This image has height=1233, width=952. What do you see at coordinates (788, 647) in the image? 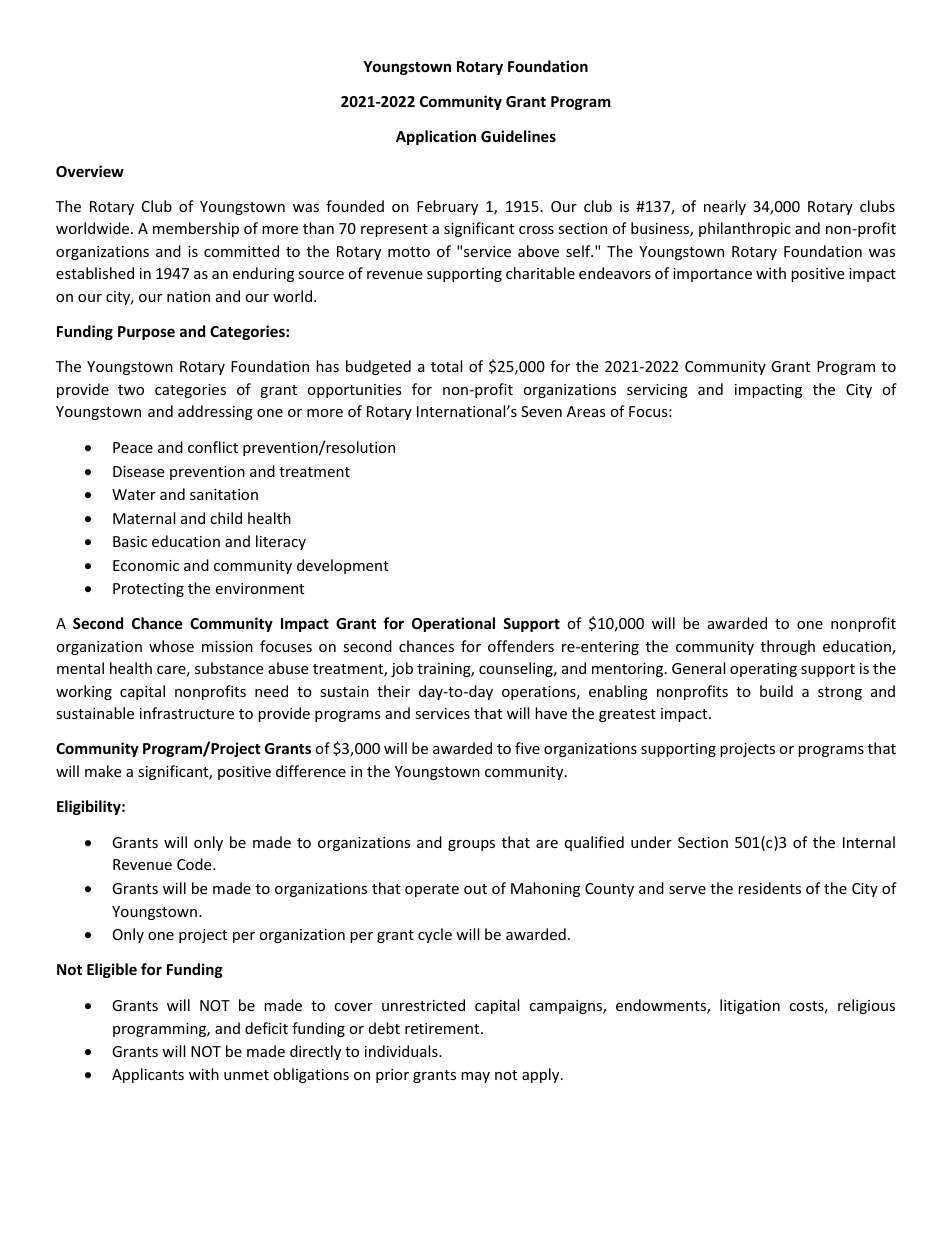
I see `through` at bounding box center [788, 647].
